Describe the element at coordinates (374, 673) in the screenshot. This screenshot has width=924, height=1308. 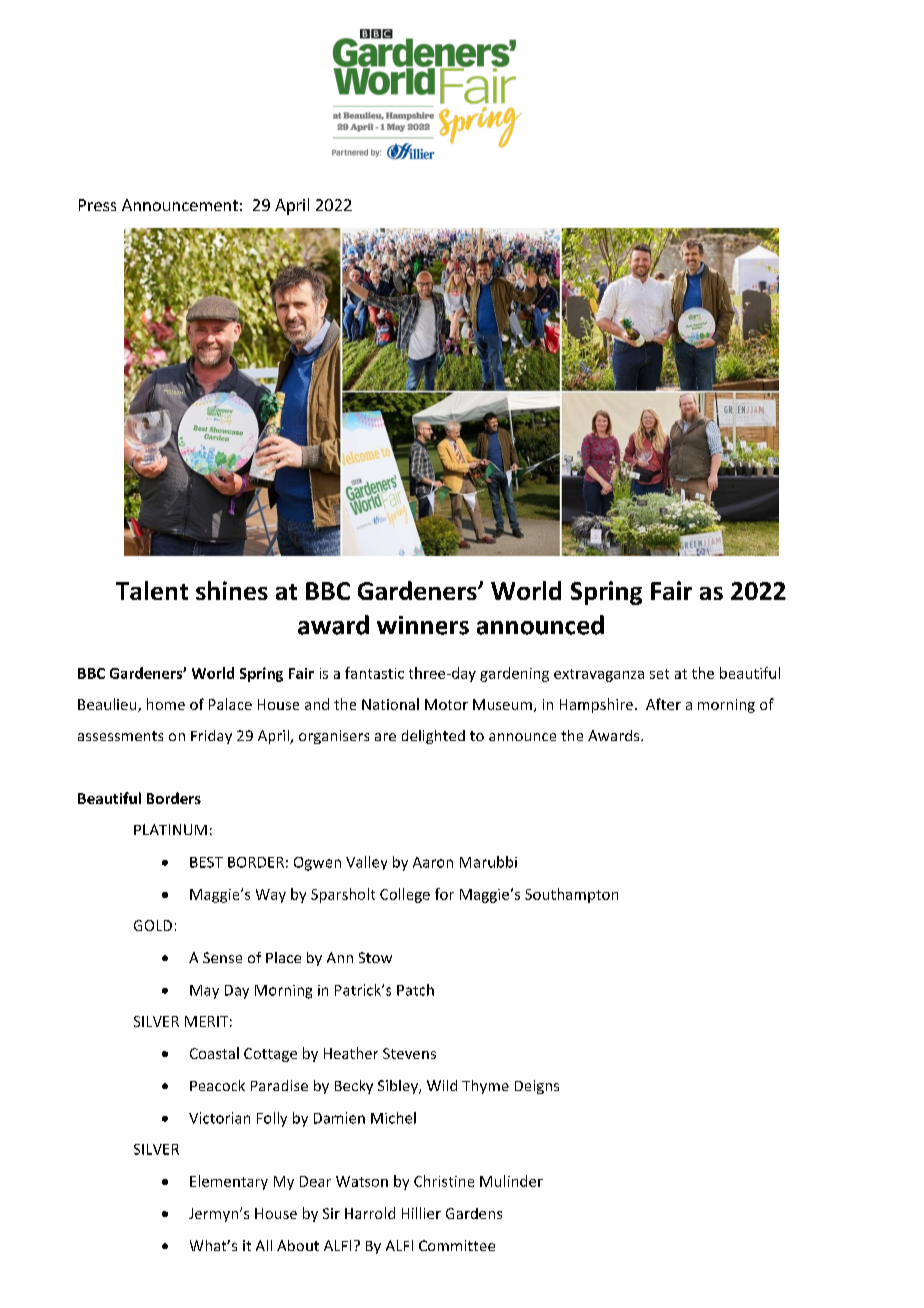
I see `fantastic` at that location.
